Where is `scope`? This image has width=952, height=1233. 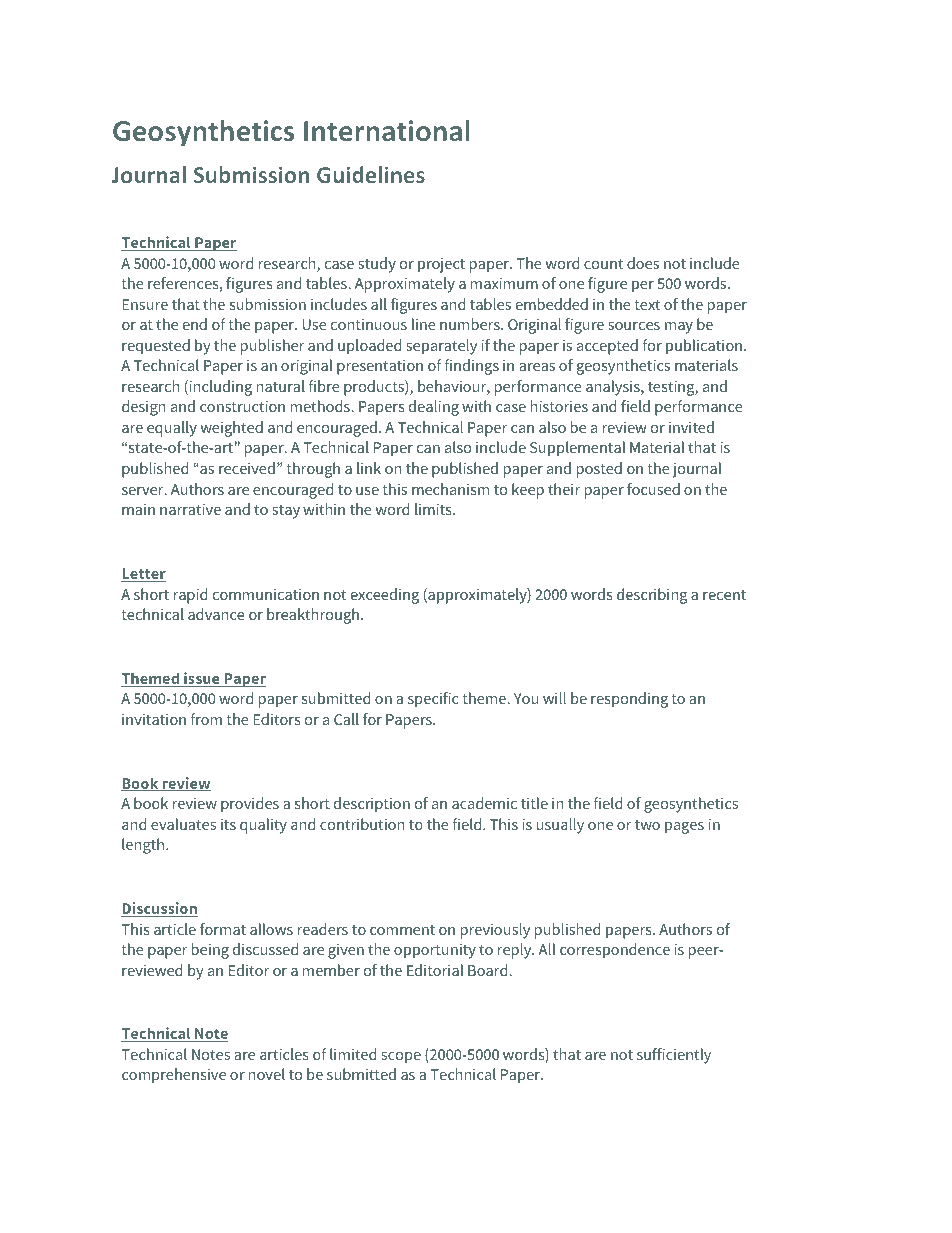
scope is located at coordinates (401, 1058).
